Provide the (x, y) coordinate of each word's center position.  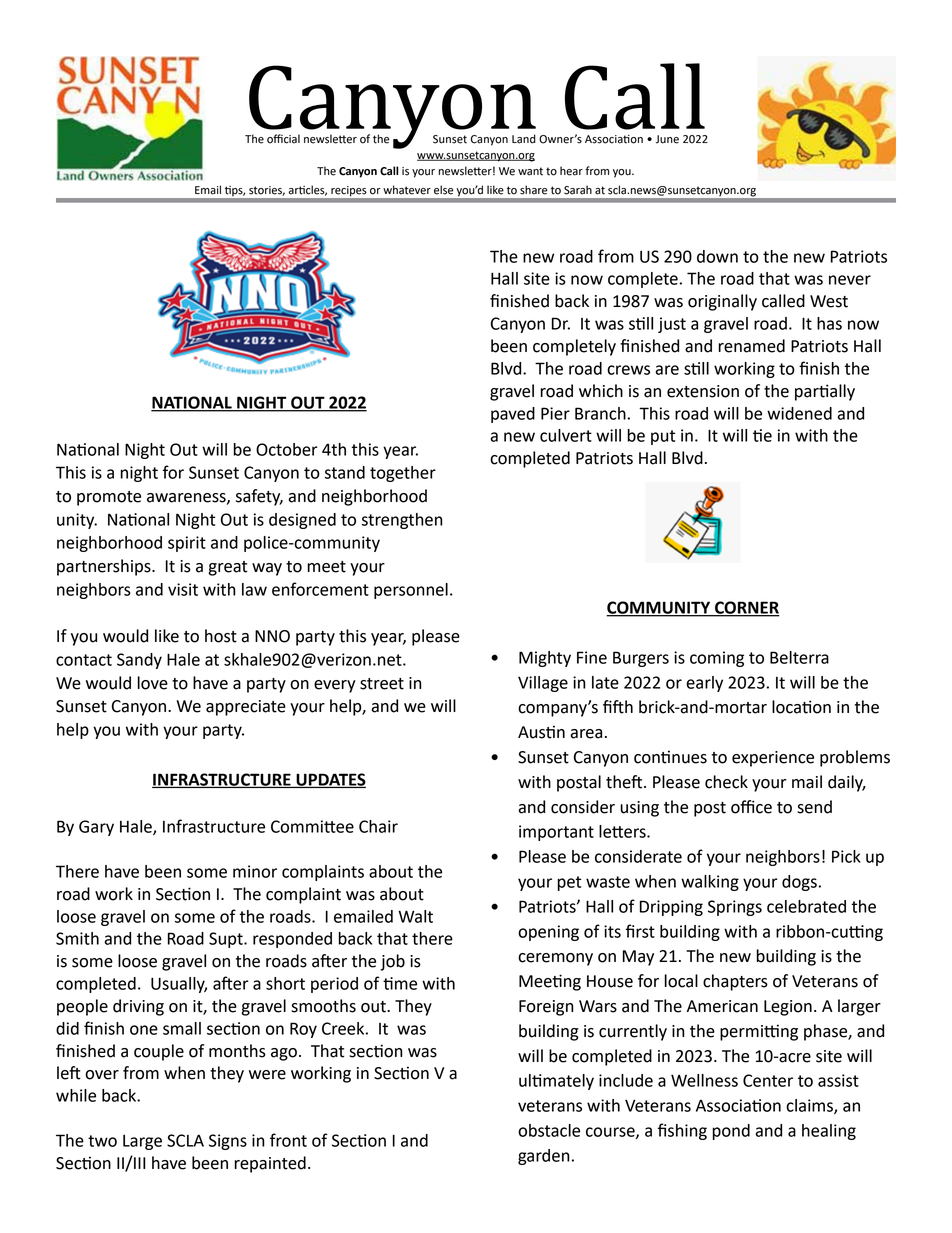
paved (513, 415)
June (667, 139)
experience (773, 759)
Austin (541, 732)
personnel (411, 591)
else (443, 190)
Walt (415, 916)
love (153, 683)
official (283, 139)
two (102, 1141)
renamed (751, 346)
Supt (227, 940)
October (287, 449)
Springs (735, 908)
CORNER (746, 608)
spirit (187, 544)
